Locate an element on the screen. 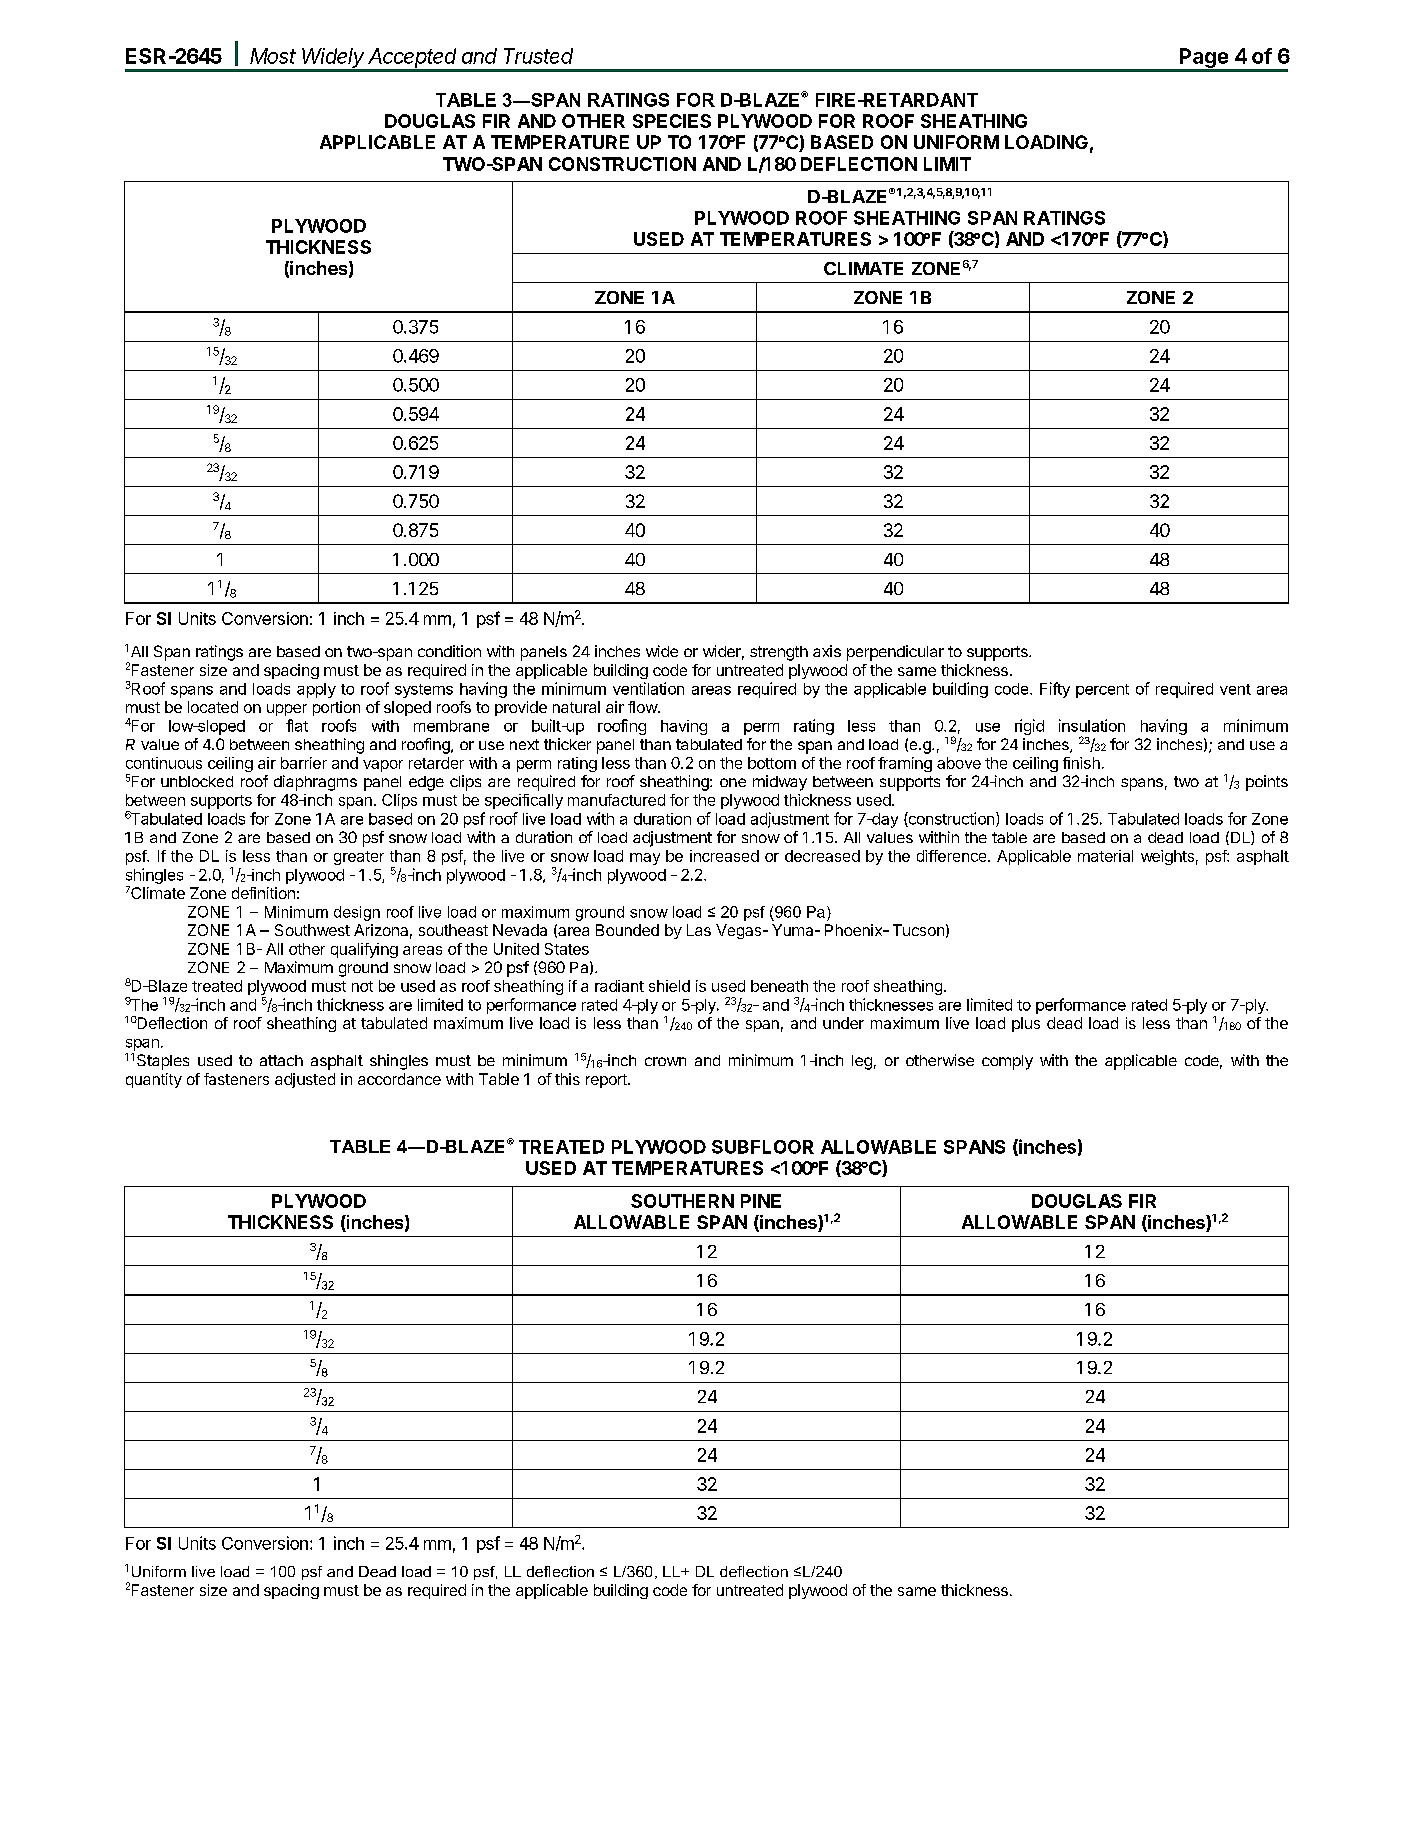 This screenshot has width=1413, height=1829. strength is located at coordinates (779, 653).
